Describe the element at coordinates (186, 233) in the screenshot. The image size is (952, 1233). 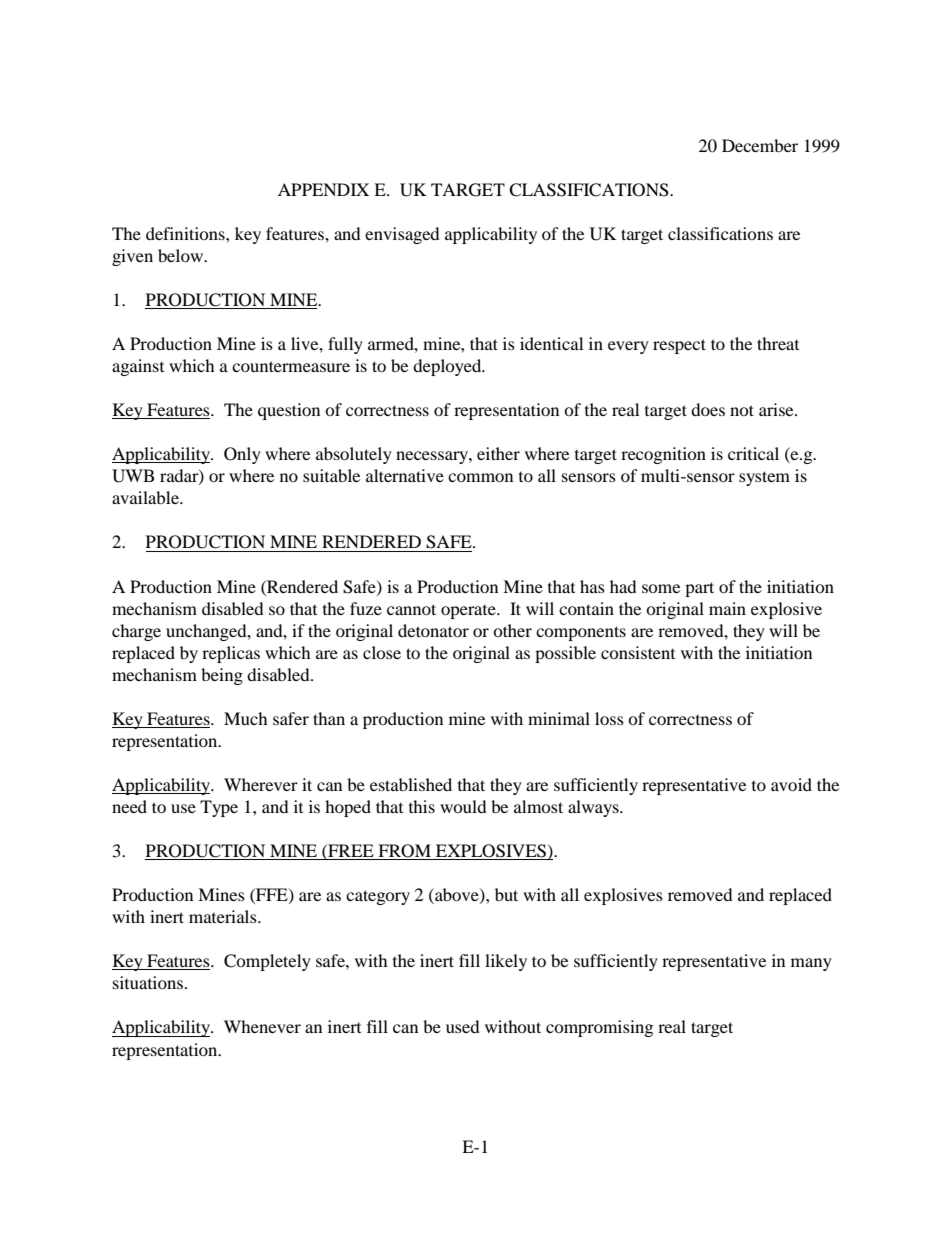
I see `definitions` at that location.
